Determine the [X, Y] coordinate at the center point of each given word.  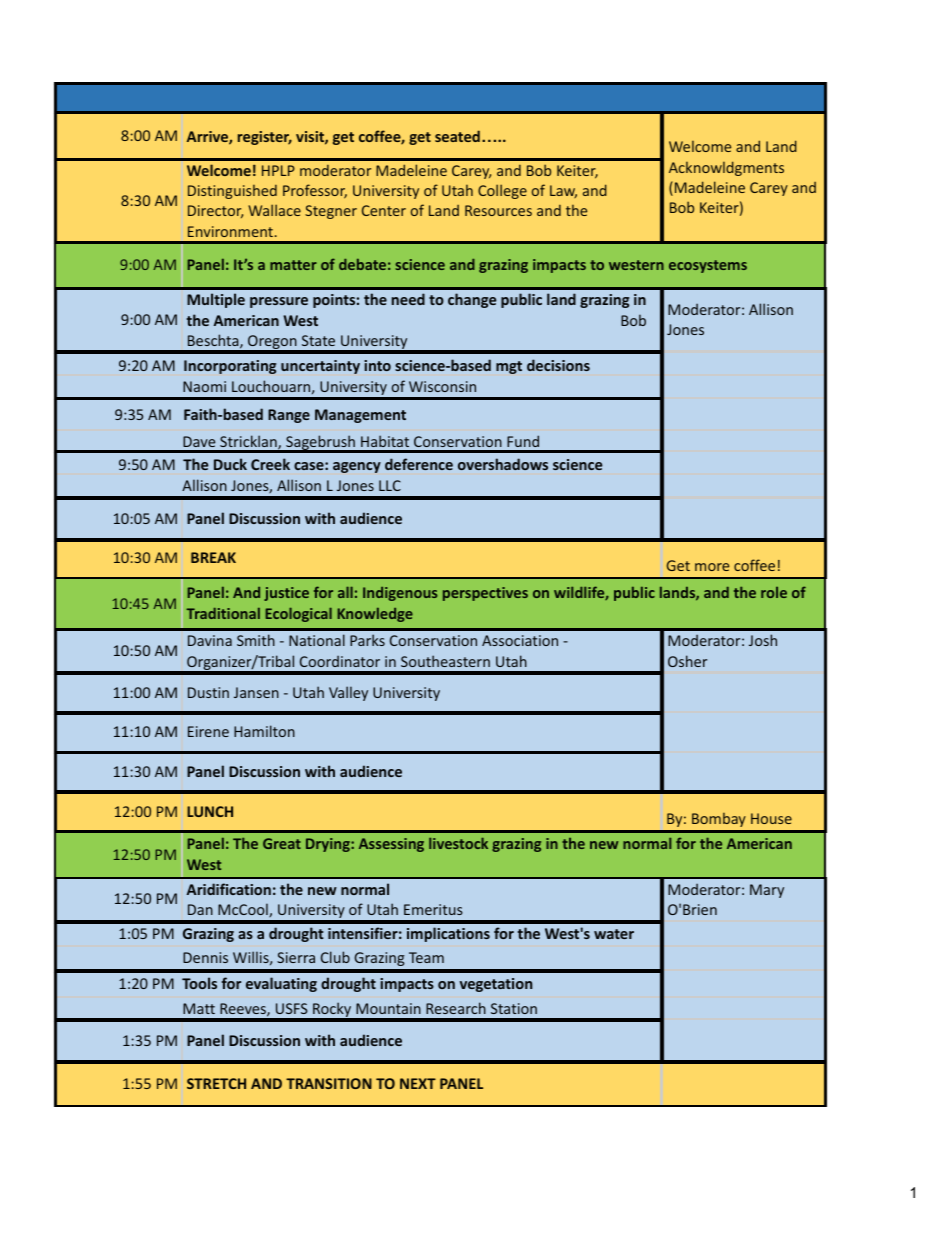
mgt [509, 367]
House [771, 818]
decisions [558, 365]
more [712, 567]
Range [289, 416]
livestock [458, 843]
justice [286, 594]
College [502, 191]
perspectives [485, 594]
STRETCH [216, 1083]
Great [282, 843]
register [265, 138]
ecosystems [708, 266]
